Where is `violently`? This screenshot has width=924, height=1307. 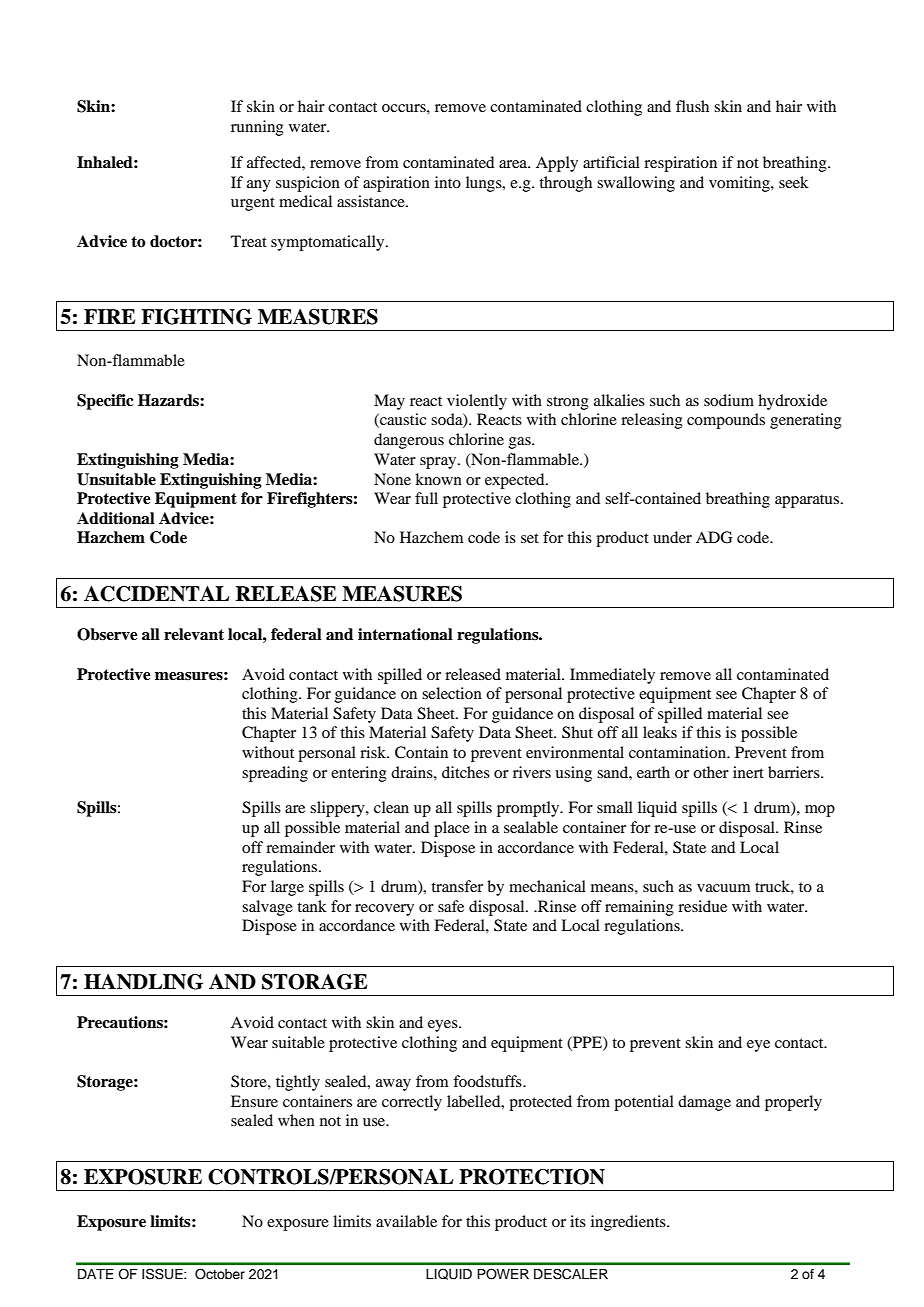 violently is located at coordinates (477, 402).
